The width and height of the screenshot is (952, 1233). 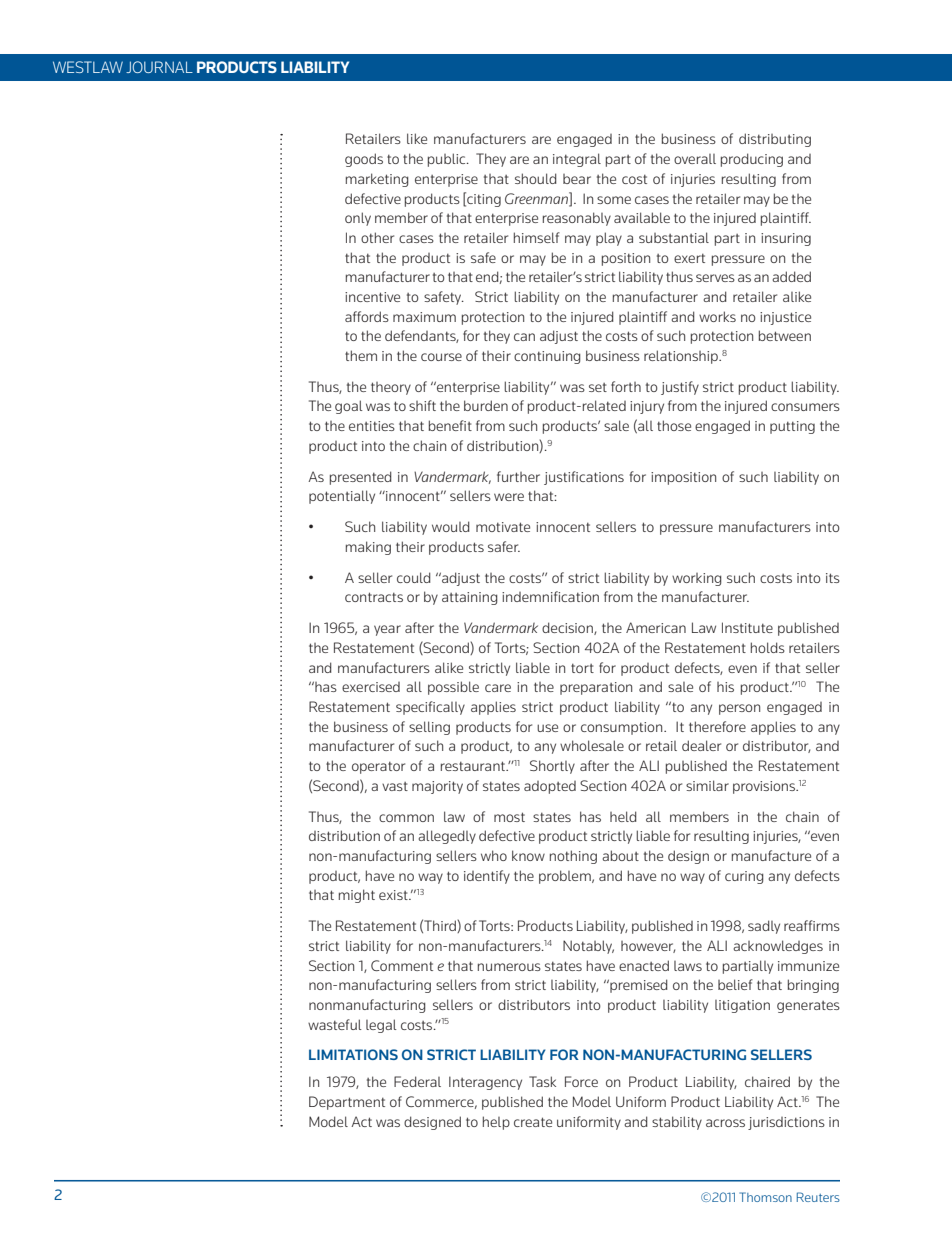 I want to click on distributing, so click(x=775, y=140).
